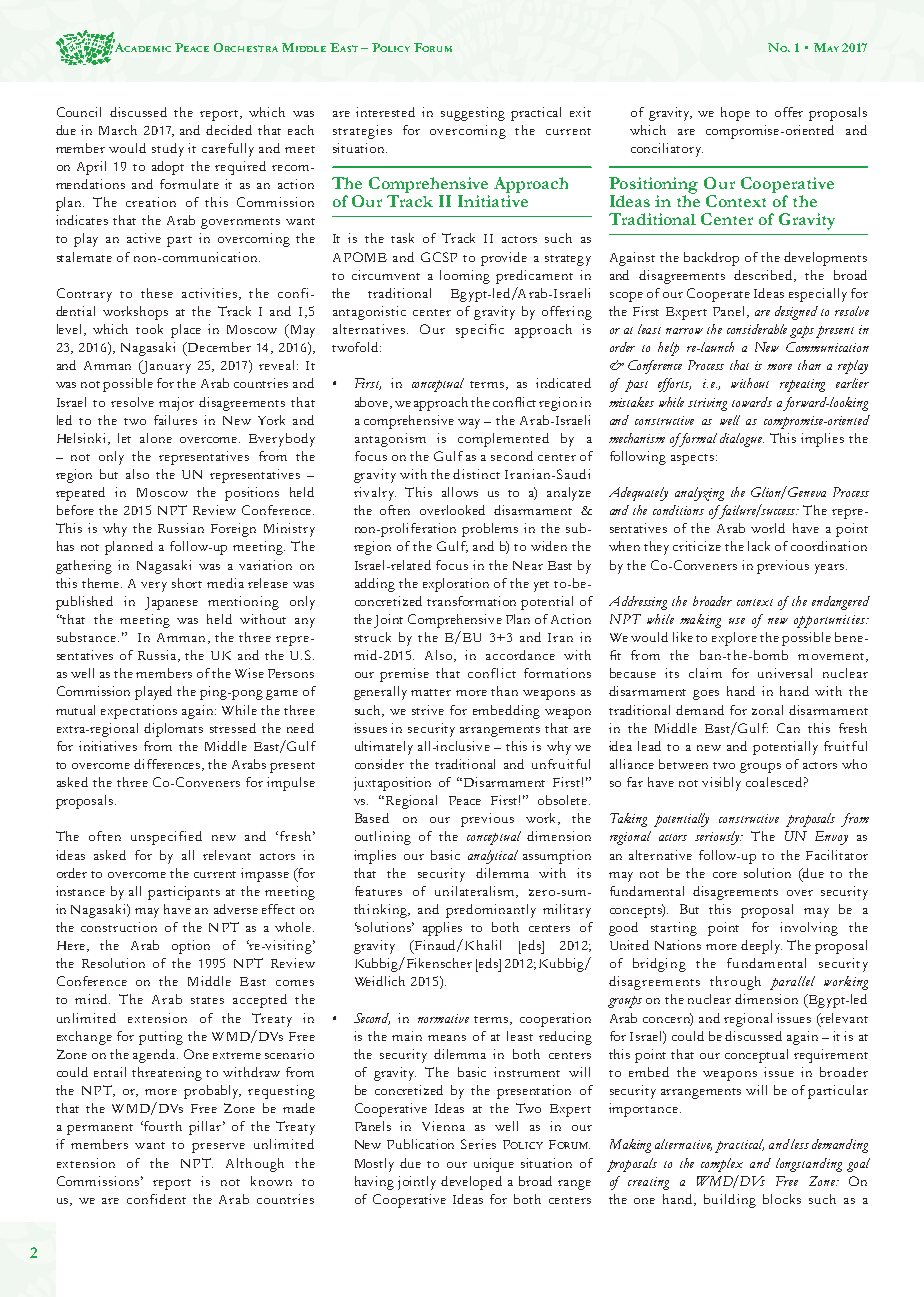  I want to click on analytical, so click(493, 857).
